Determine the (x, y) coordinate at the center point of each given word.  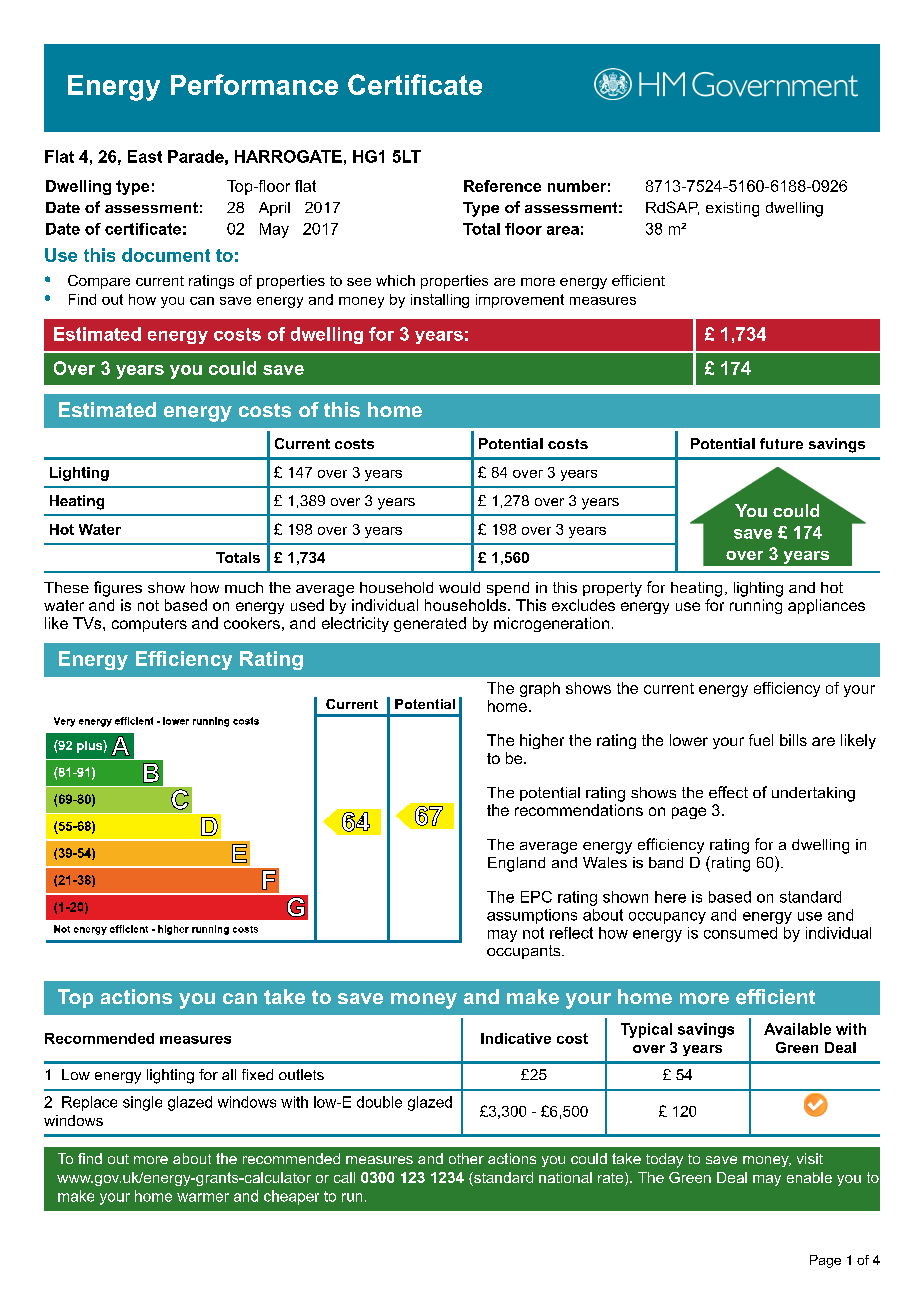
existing (732, 209)
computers (149, 625)
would (459, 587)
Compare (99, 282)
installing (440, 301)
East (145, 156)
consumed (740, 933)
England (516, 864)
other (466, 1158)
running (756, 606)
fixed (257, 1074)
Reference (502, 186)
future (781, 443)
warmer (203, 1197)
